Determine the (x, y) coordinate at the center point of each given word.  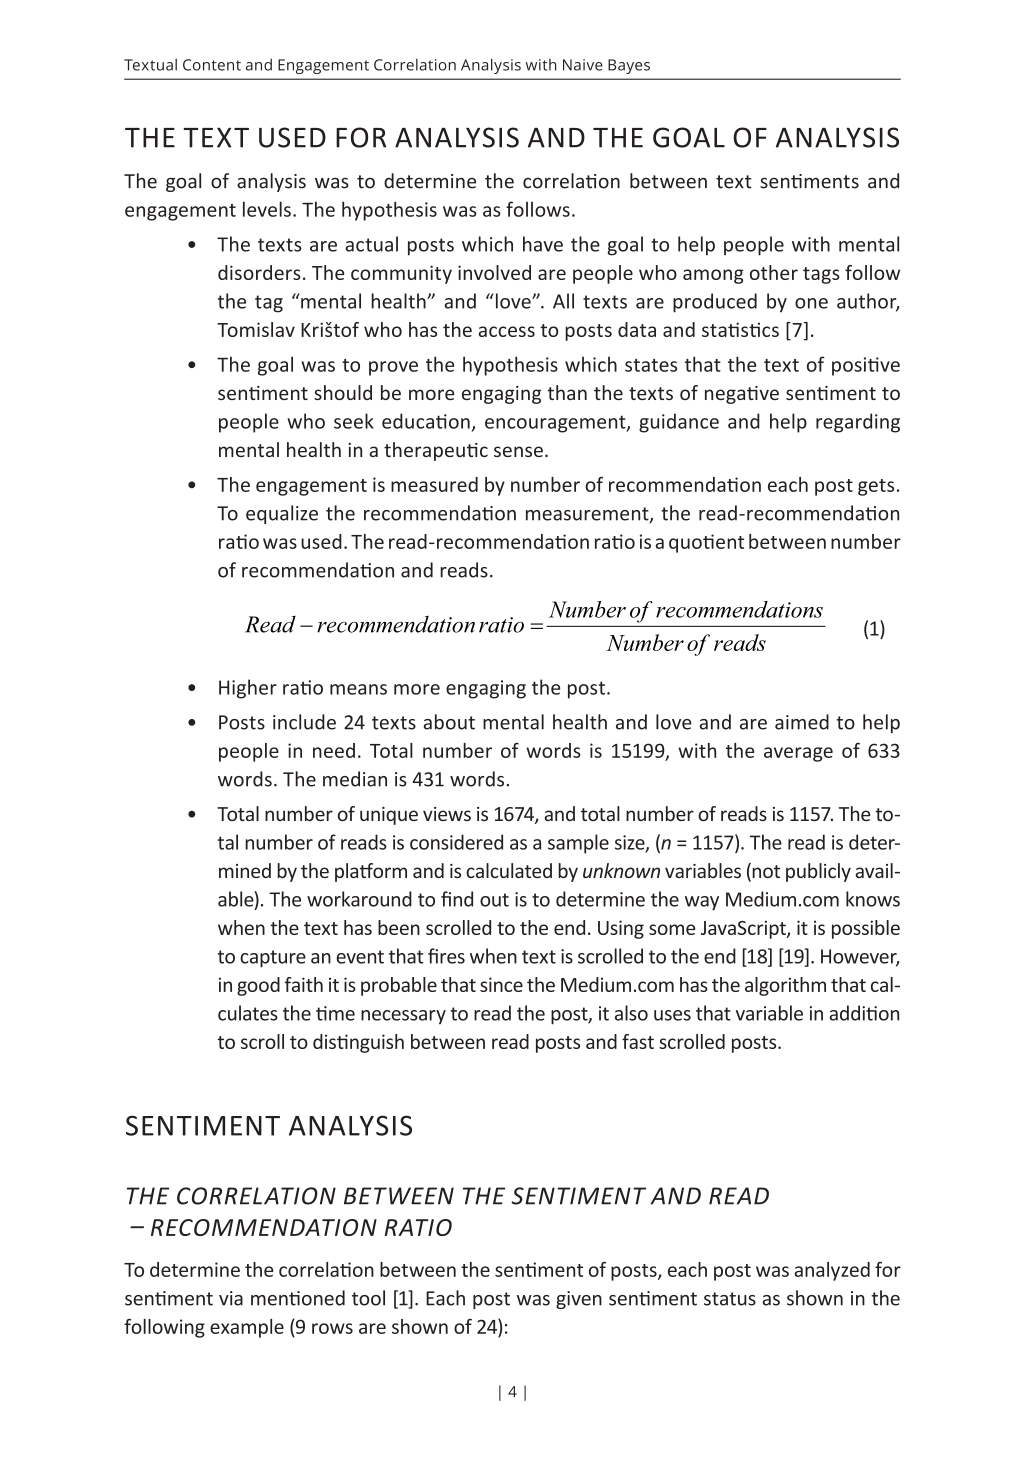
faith (304, 984)
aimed (802, 722)
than (567, 392)
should (343, 392)
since (501, 984)
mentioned (298, 1298)
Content (212, 65)
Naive (583, 65)
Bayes (629, 66)
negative (742, 395)
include (304, 722)
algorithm (785, 986)
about (449, 722)
